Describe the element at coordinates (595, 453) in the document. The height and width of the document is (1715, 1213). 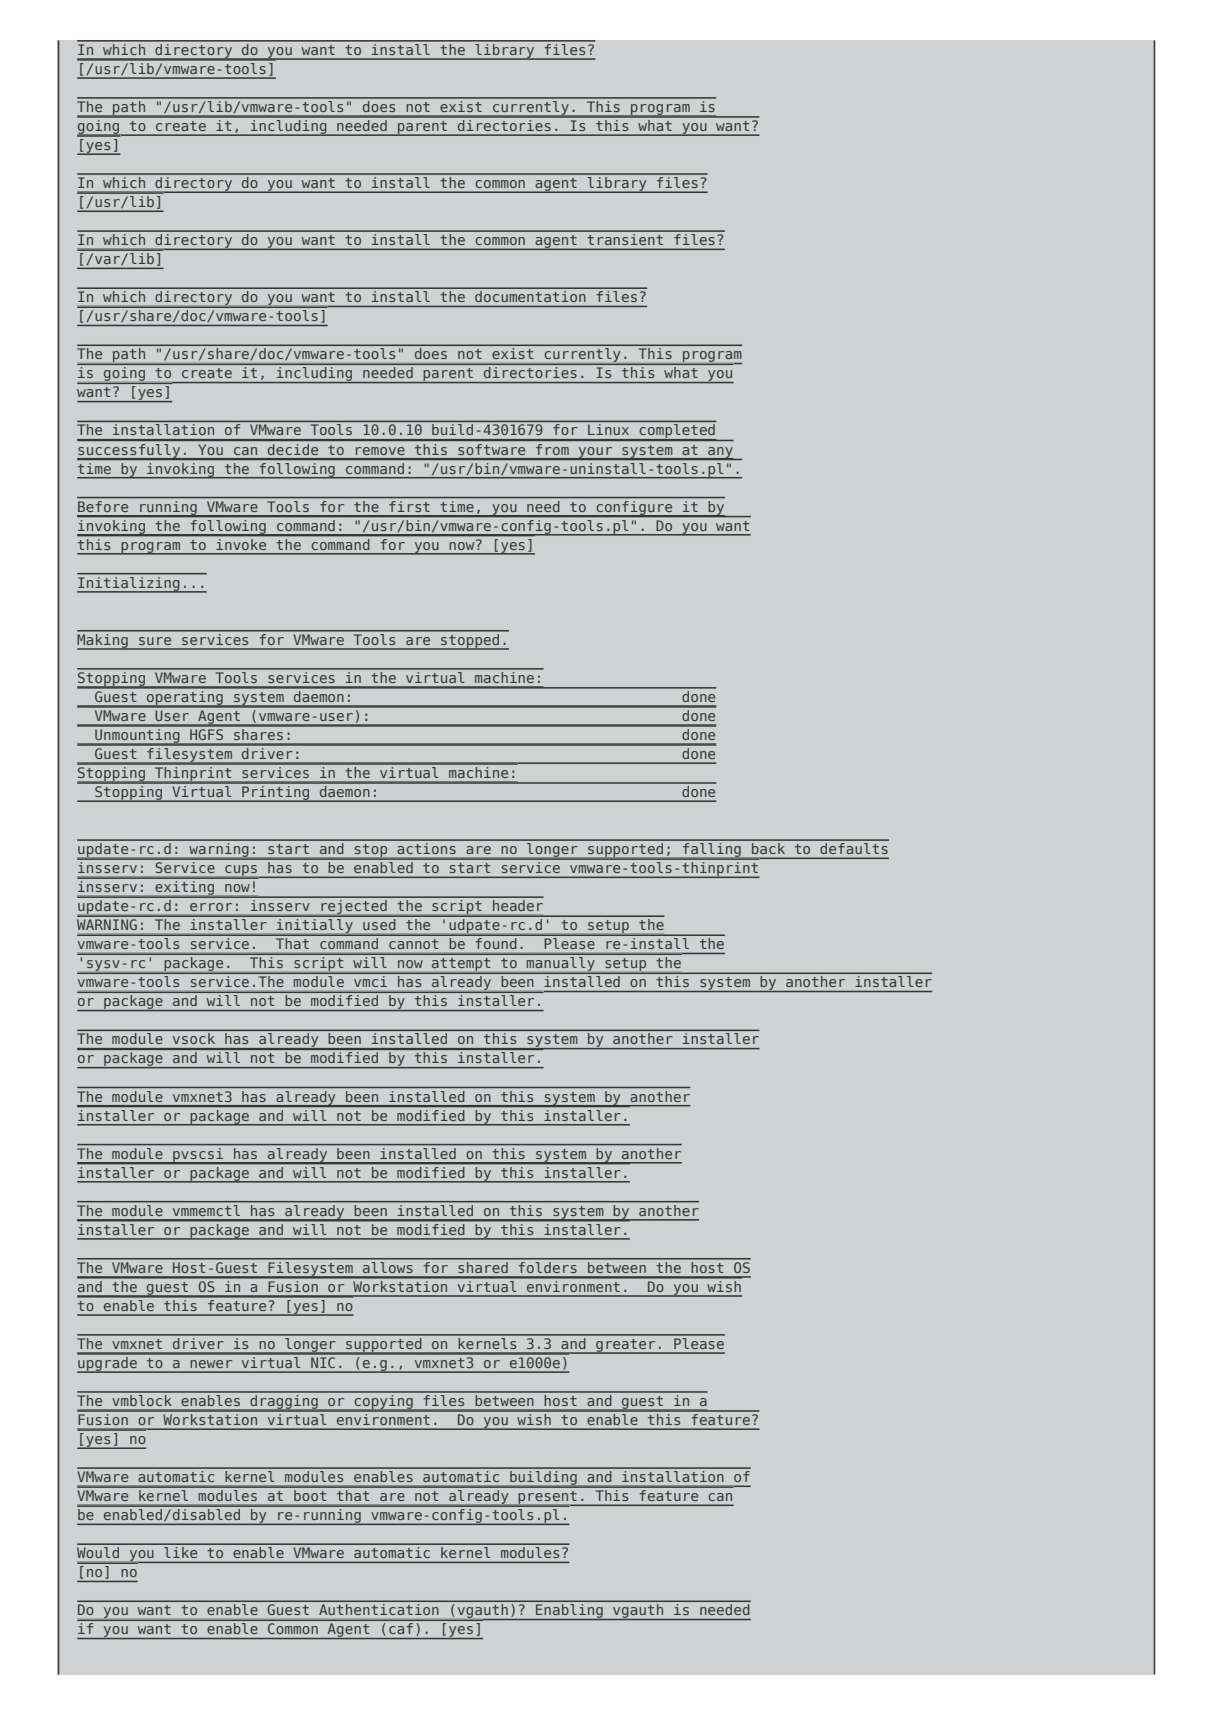
I see `your` at that location.
